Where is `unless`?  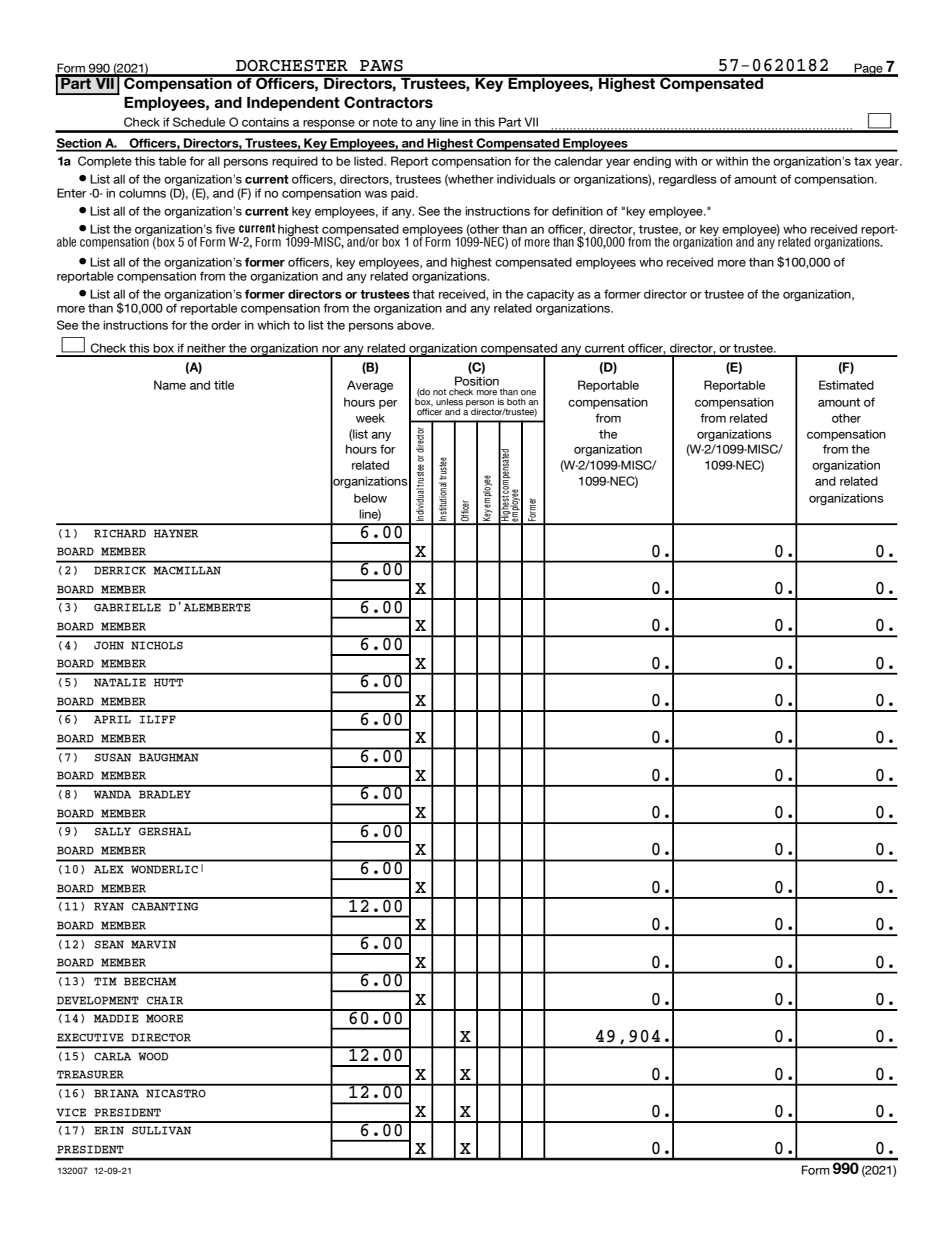 unless is located at coordinates (449, 402).
